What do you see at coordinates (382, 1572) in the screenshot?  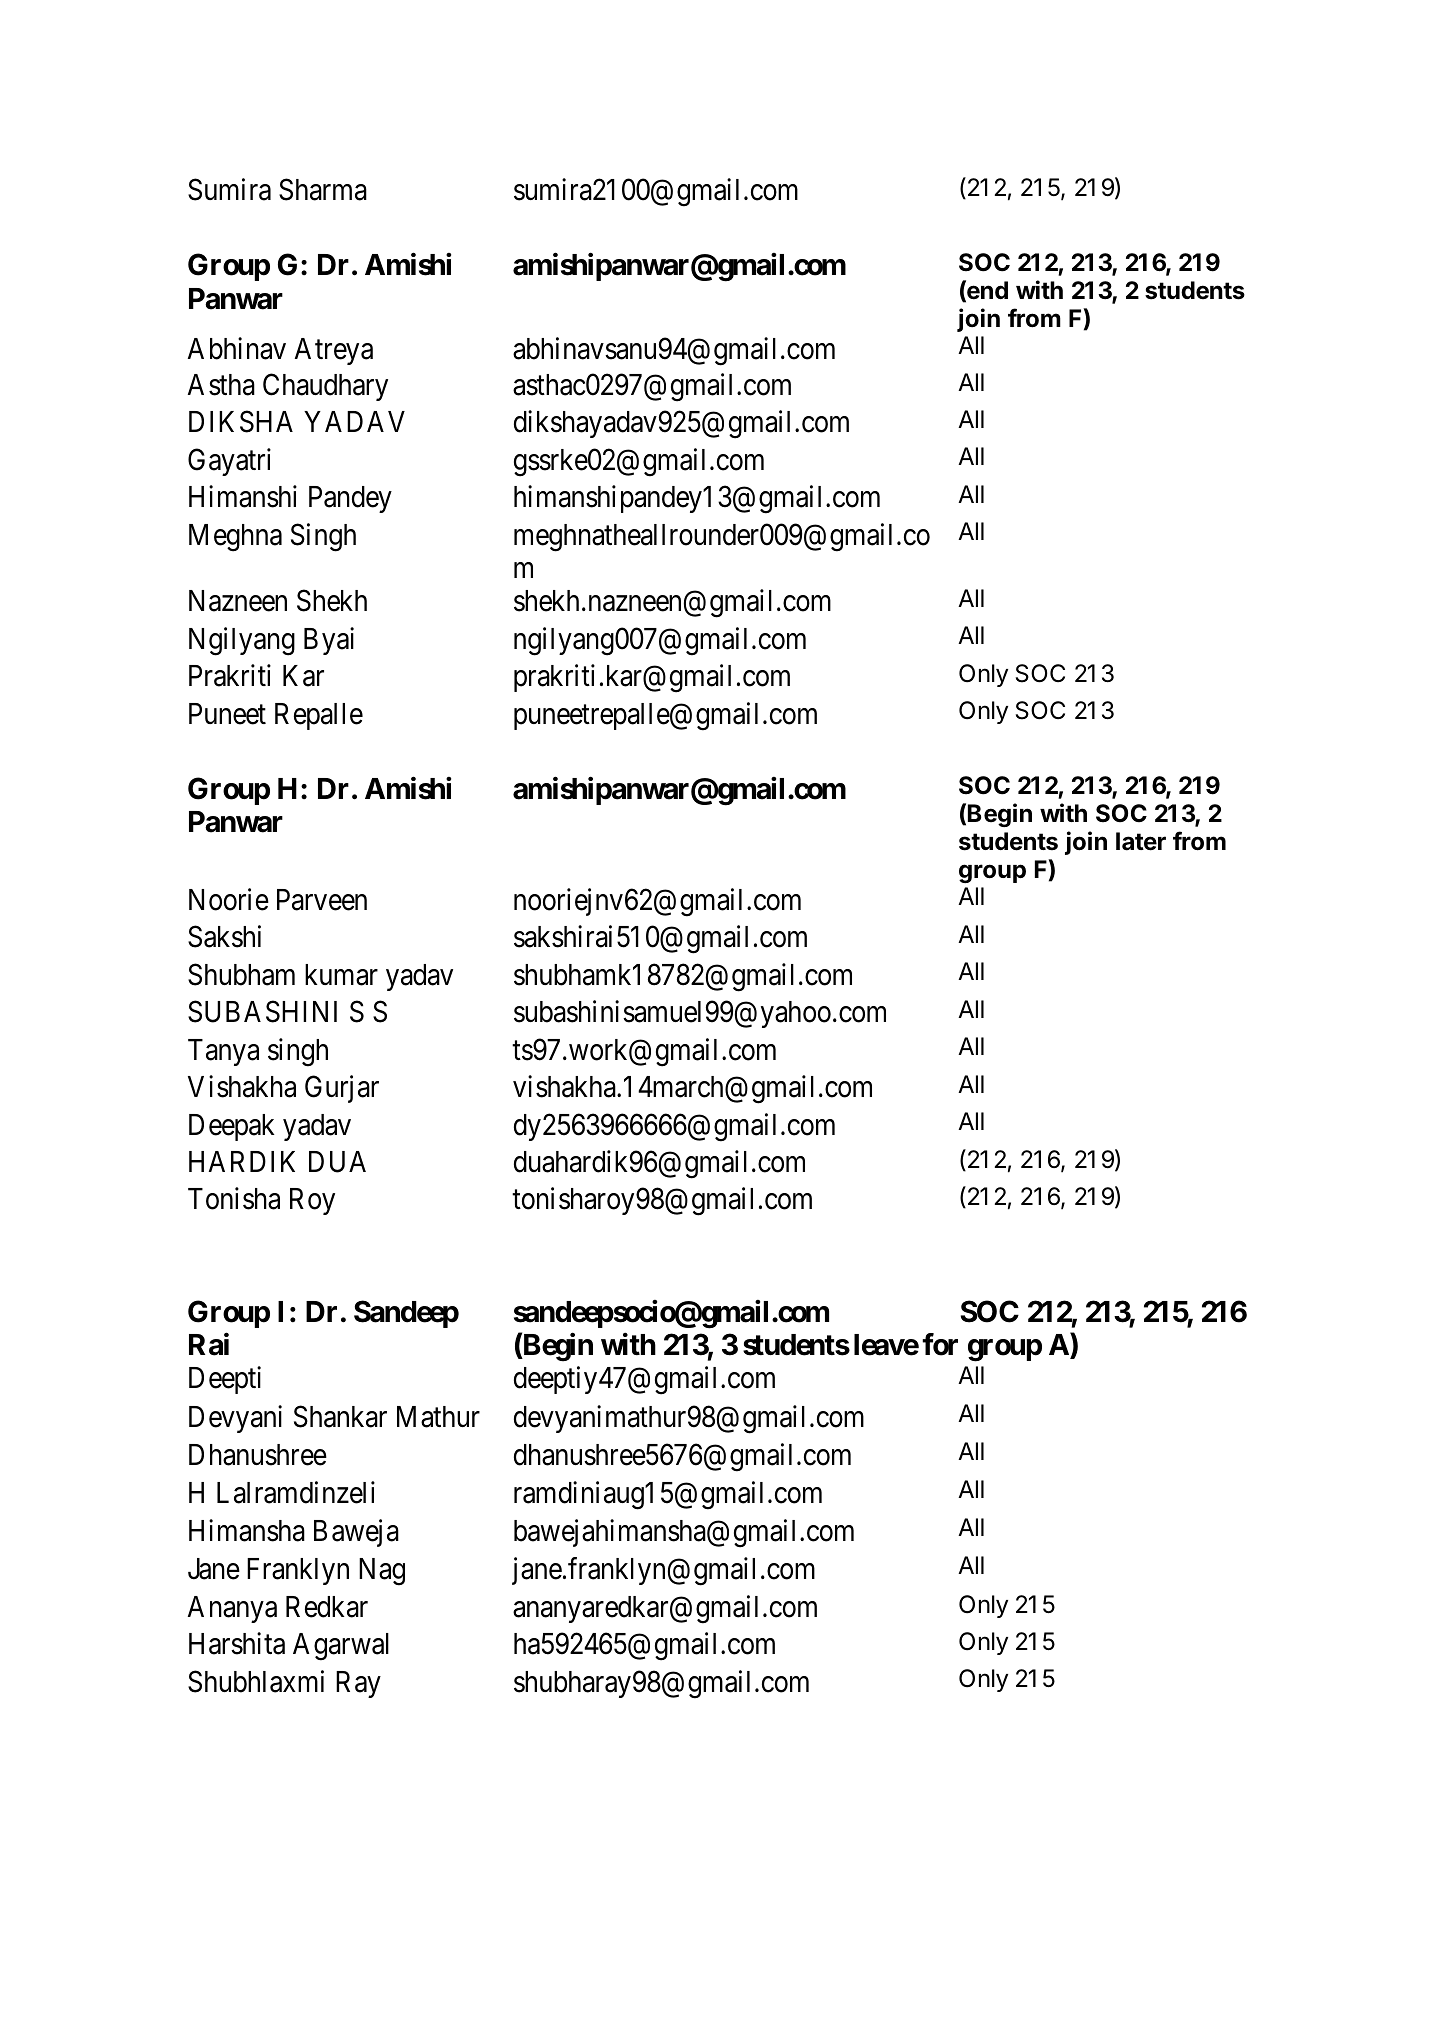 I see `Nag` at bounding box center [382, 1572].
